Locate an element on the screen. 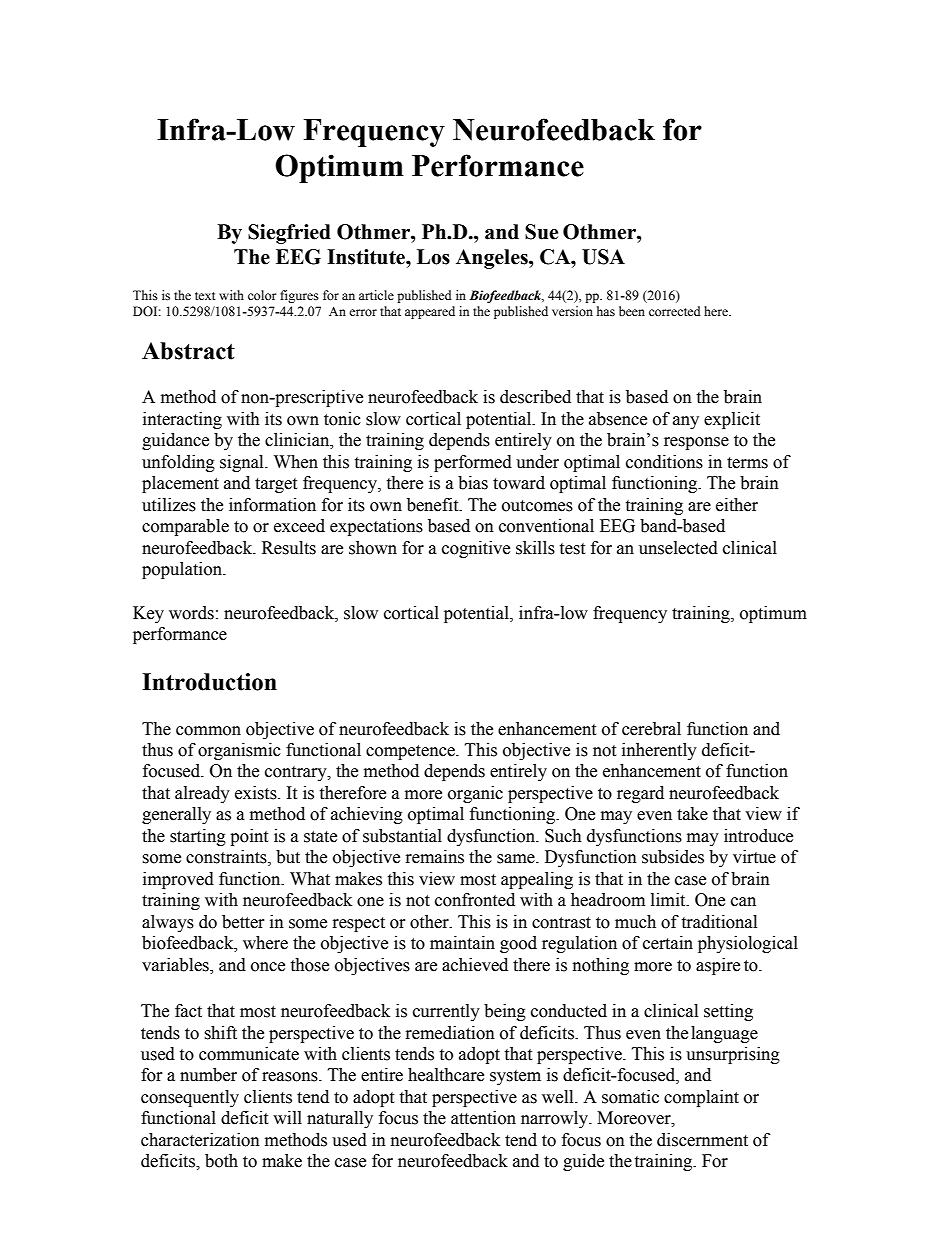 This screenshot has height=1233, width=952. discernment is located at coordinates (702, 1140).
